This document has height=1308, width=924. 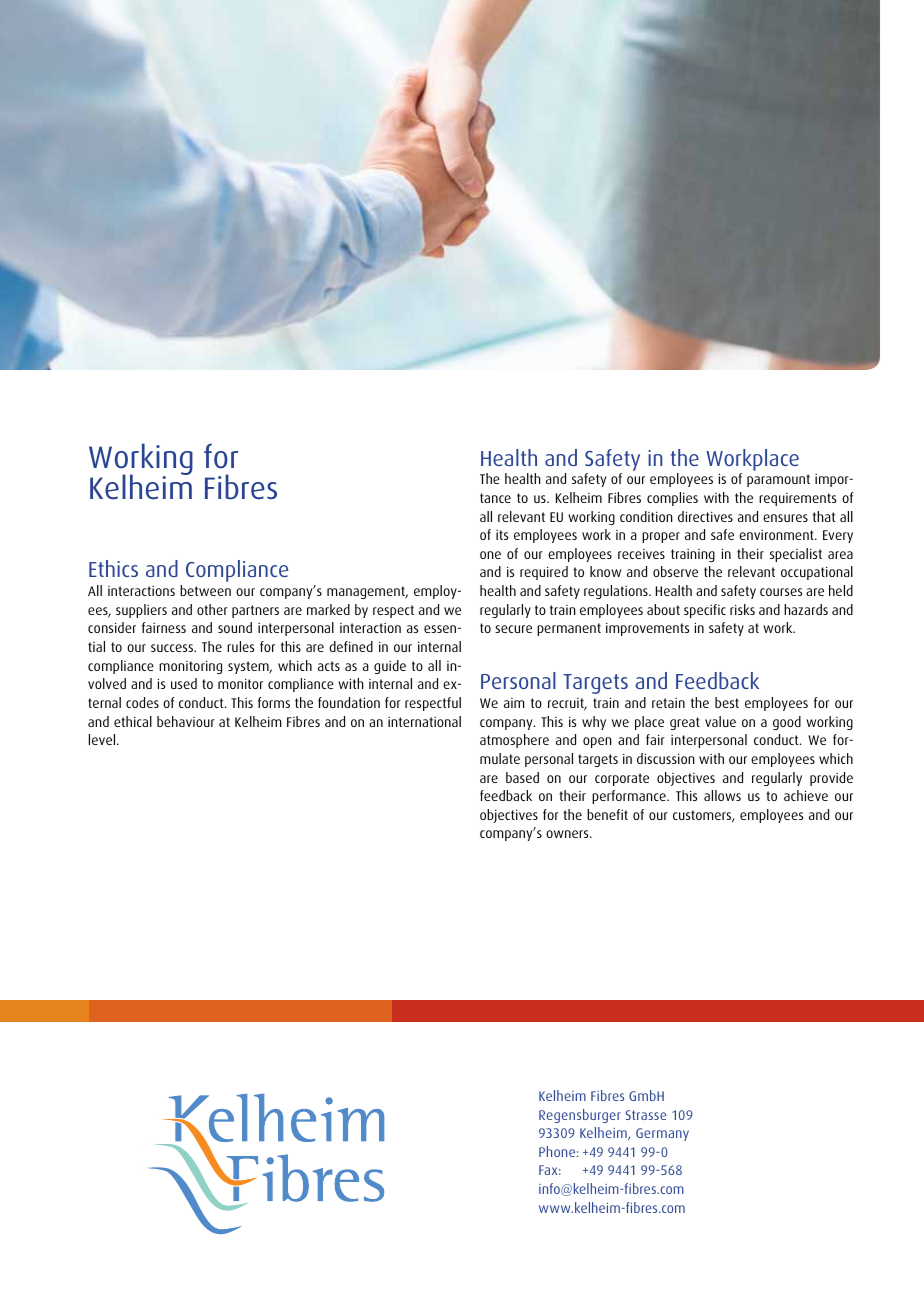 I want to click on its, so click(x=502, y=535).
